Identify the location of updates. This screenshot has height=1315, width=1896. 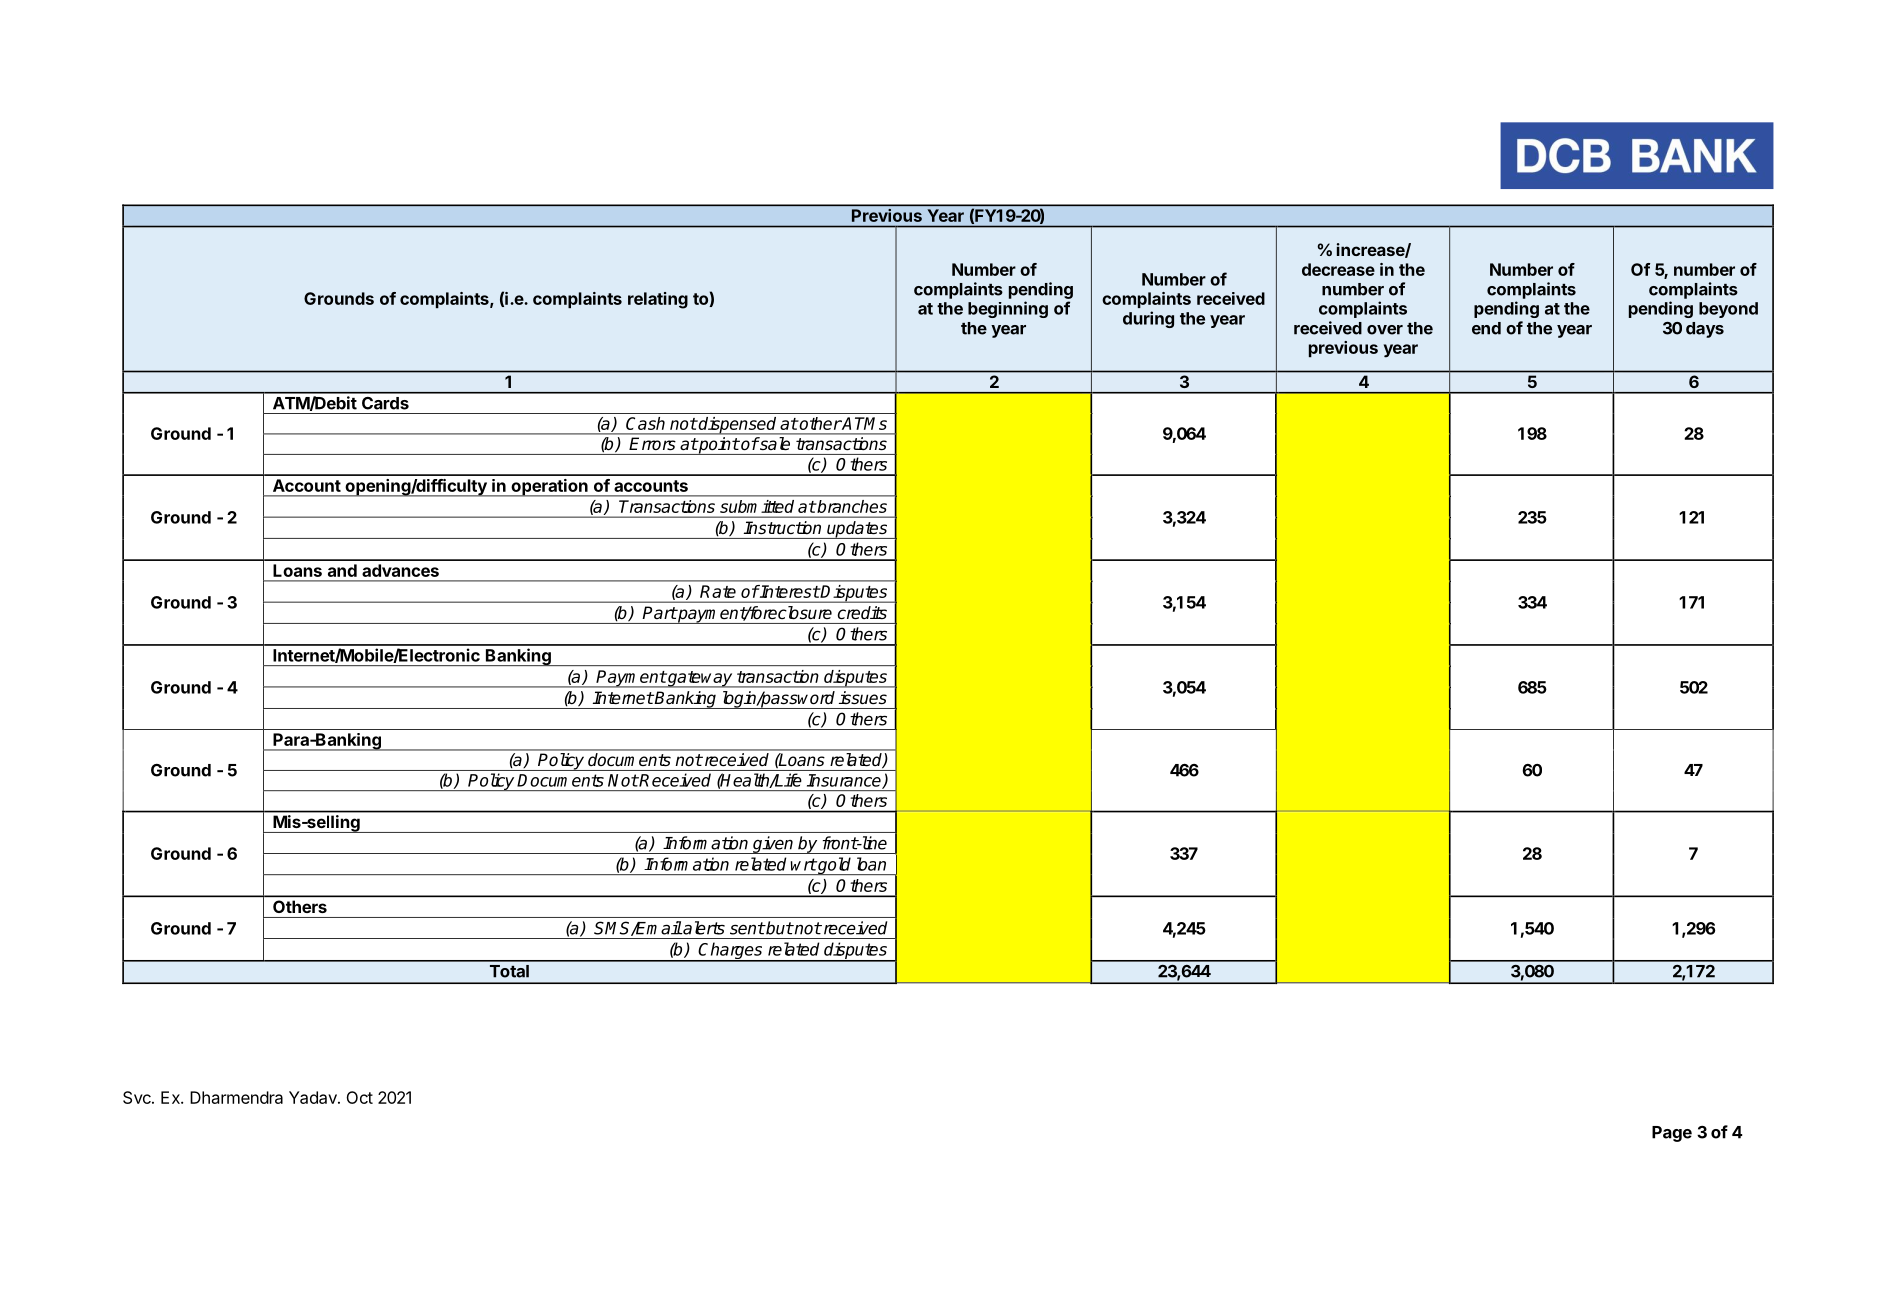
(857, 530).
